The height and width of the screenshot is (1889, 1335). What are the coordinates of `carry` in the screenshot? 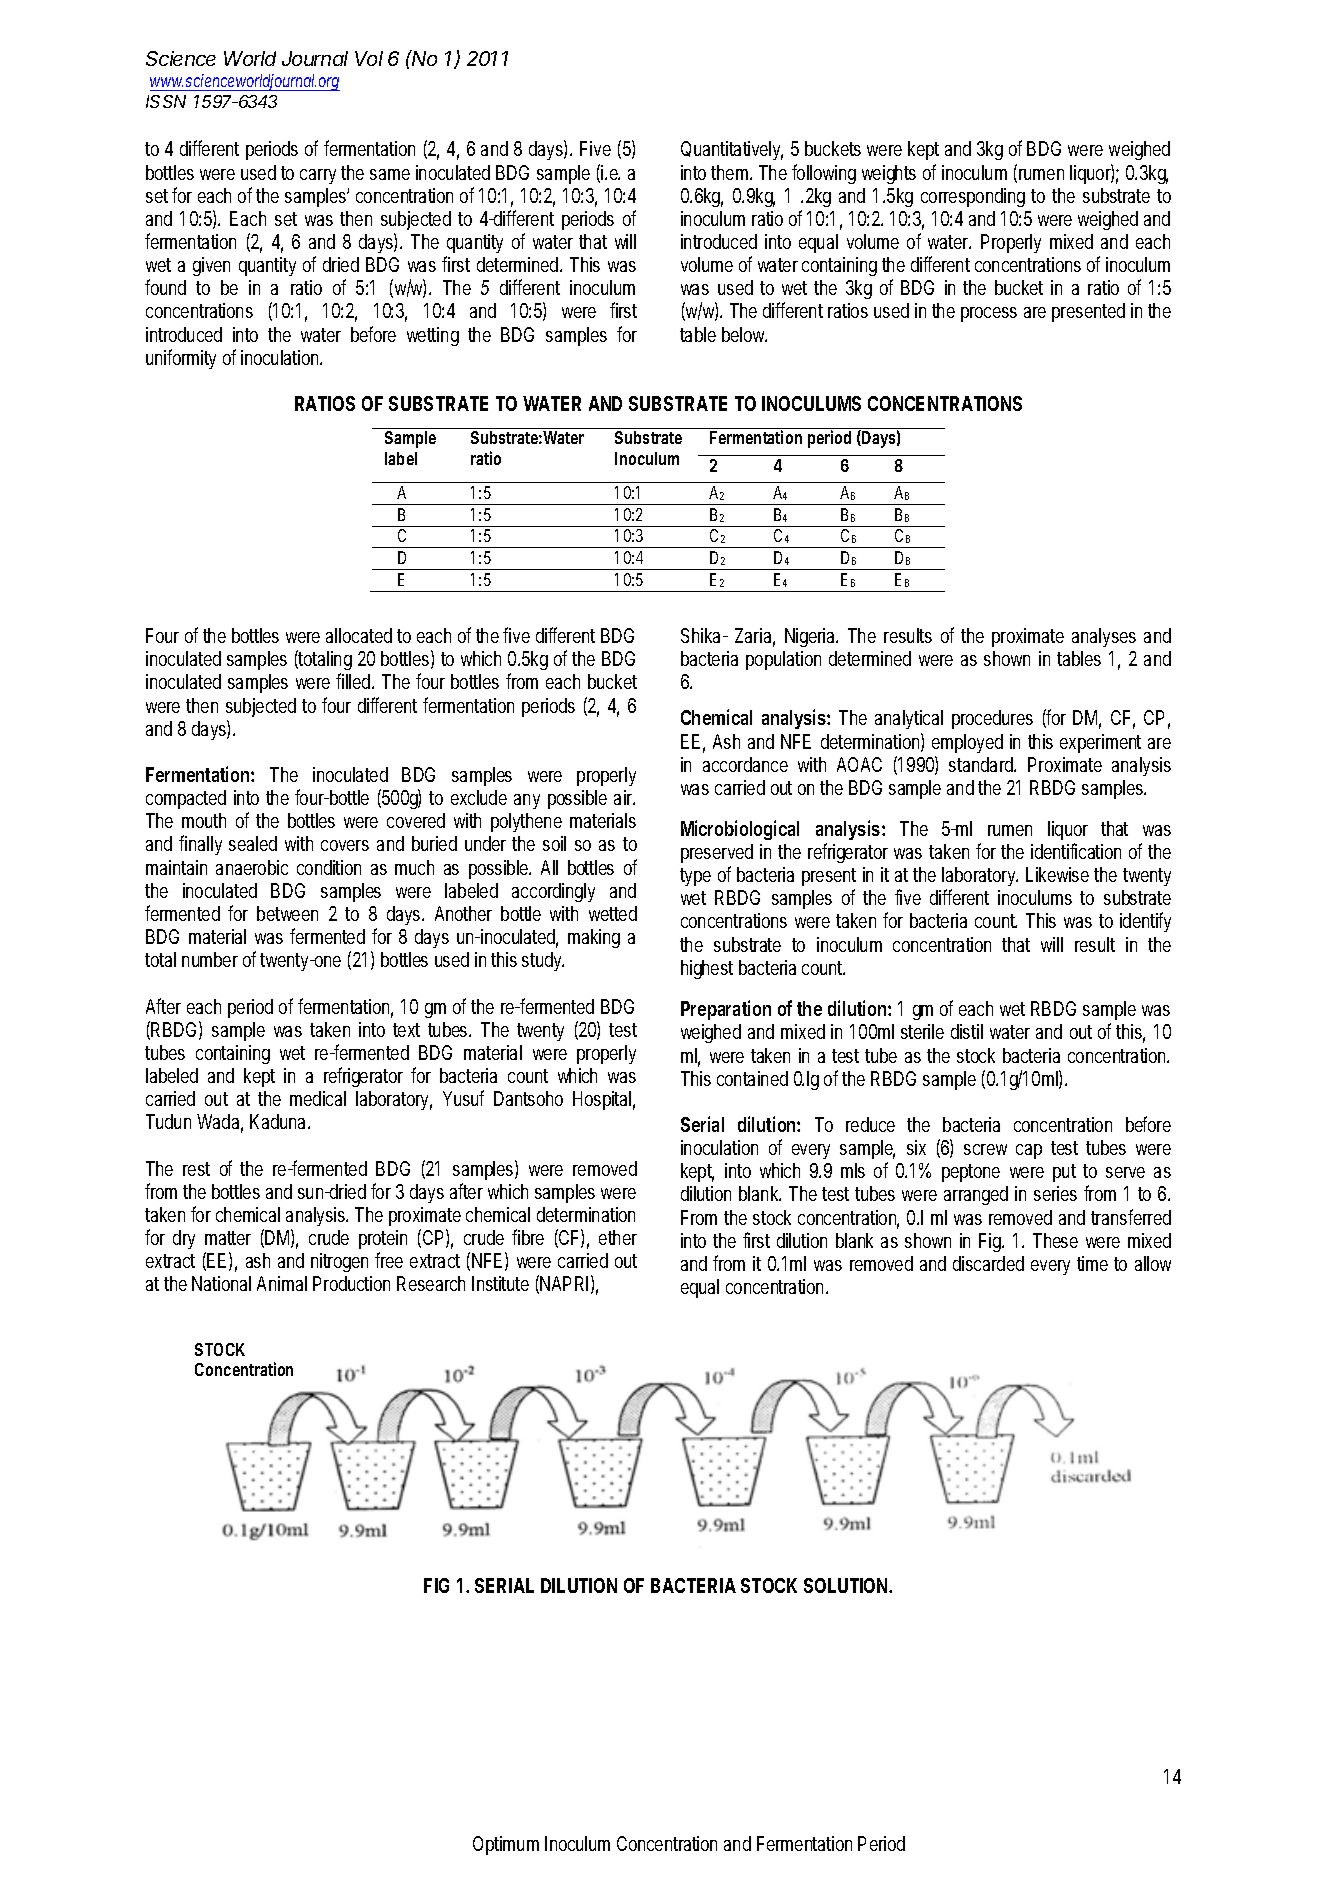 It's located at (318, 176).
